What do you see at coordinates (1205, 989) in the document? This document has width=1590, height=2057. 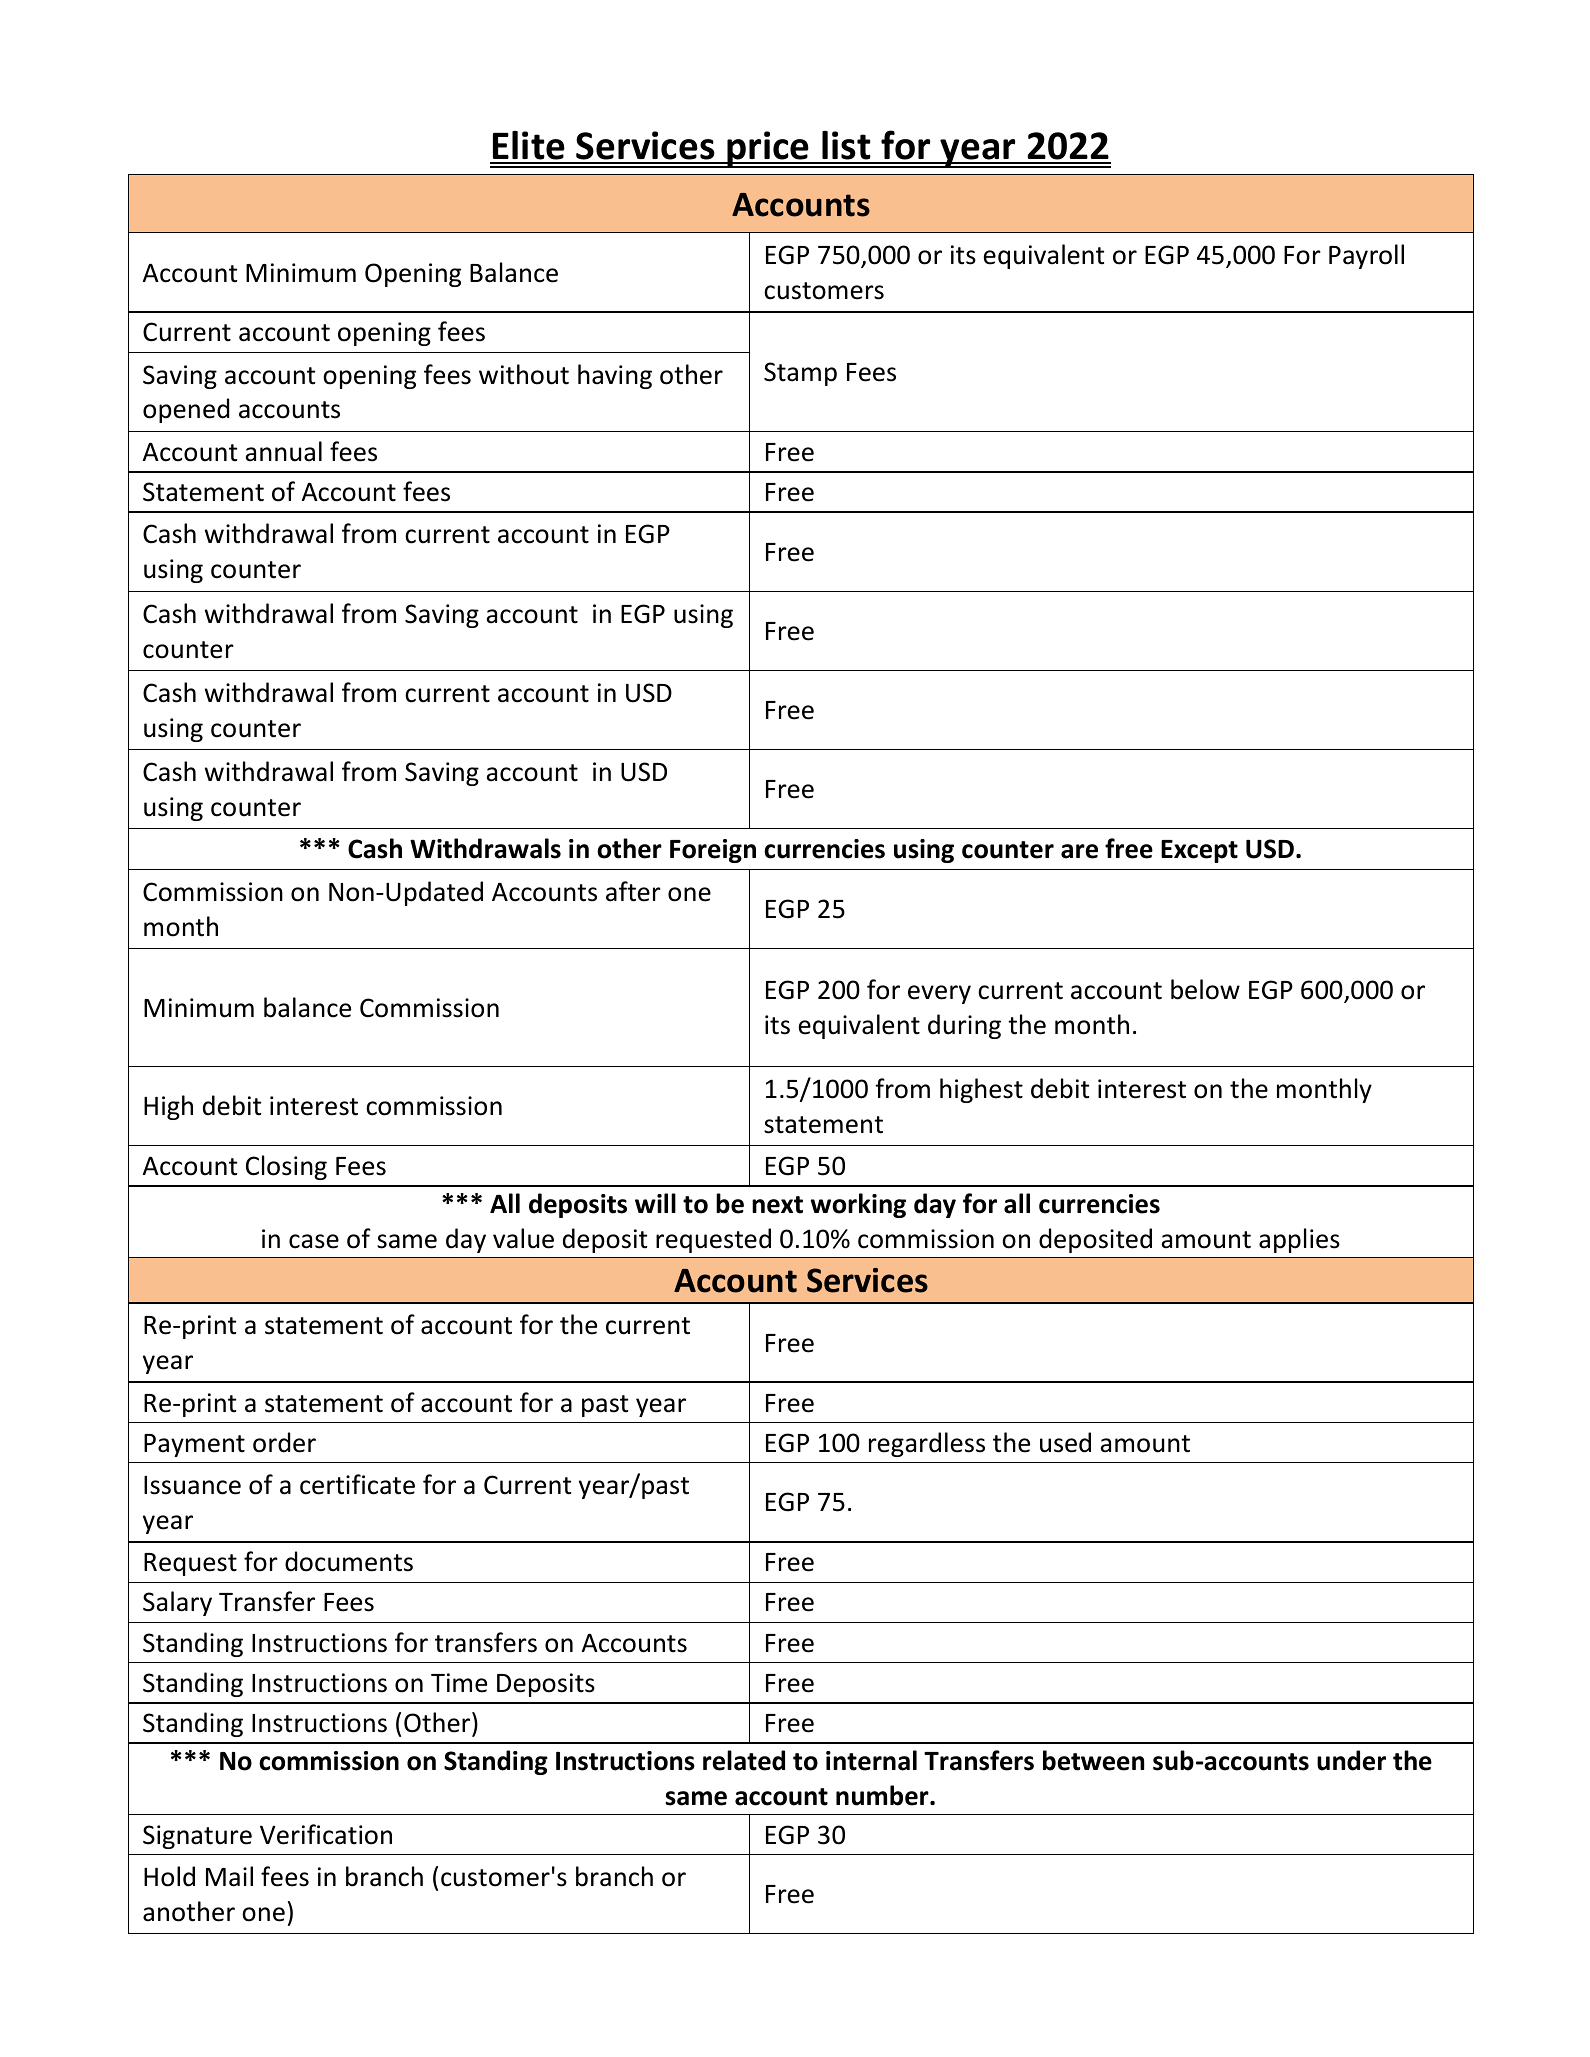 I see `below` at bounding box center [1205, 989].
